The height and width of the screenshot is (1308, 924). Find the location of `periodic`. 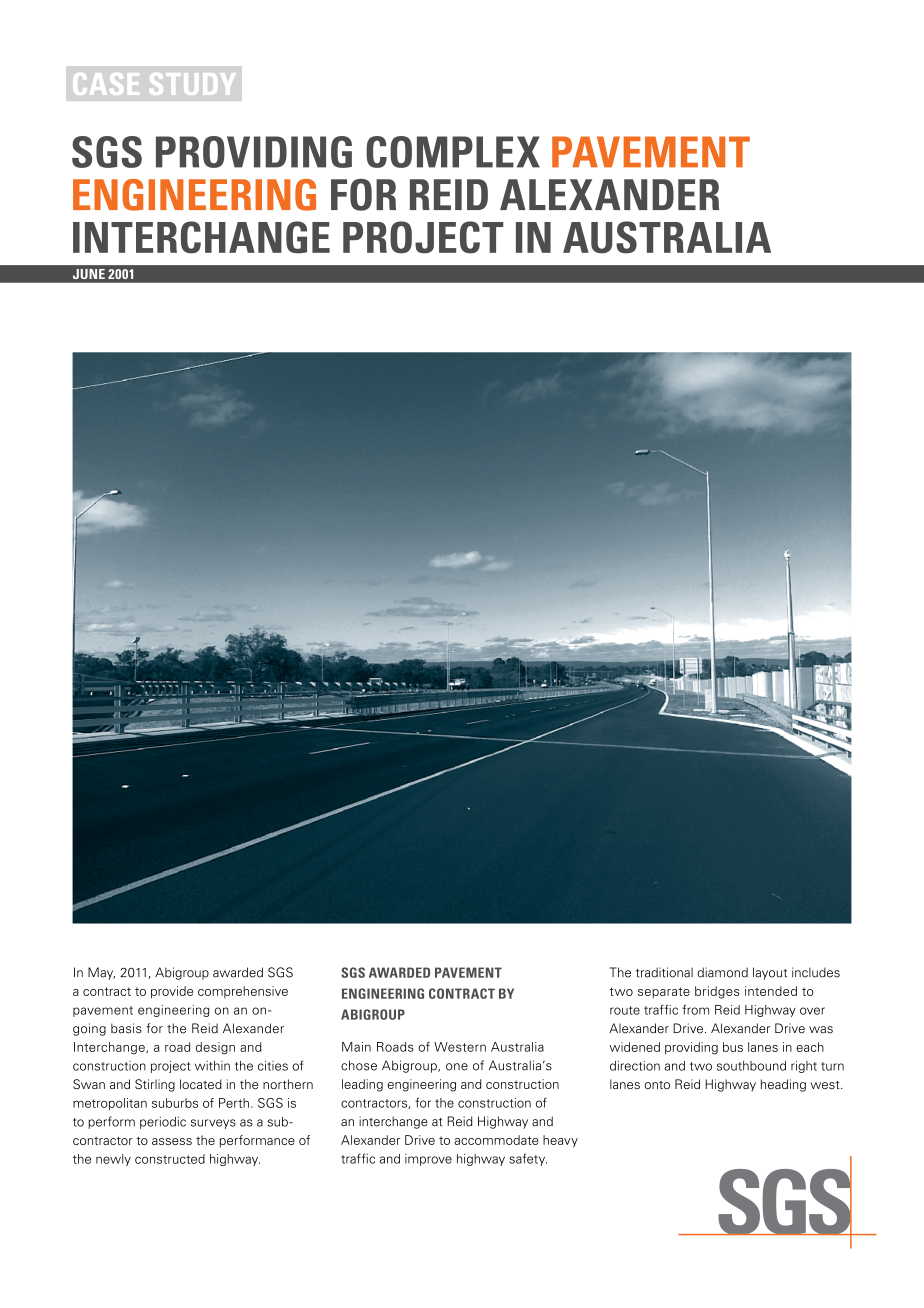

periodic is located at coordinates (163, 1123).
